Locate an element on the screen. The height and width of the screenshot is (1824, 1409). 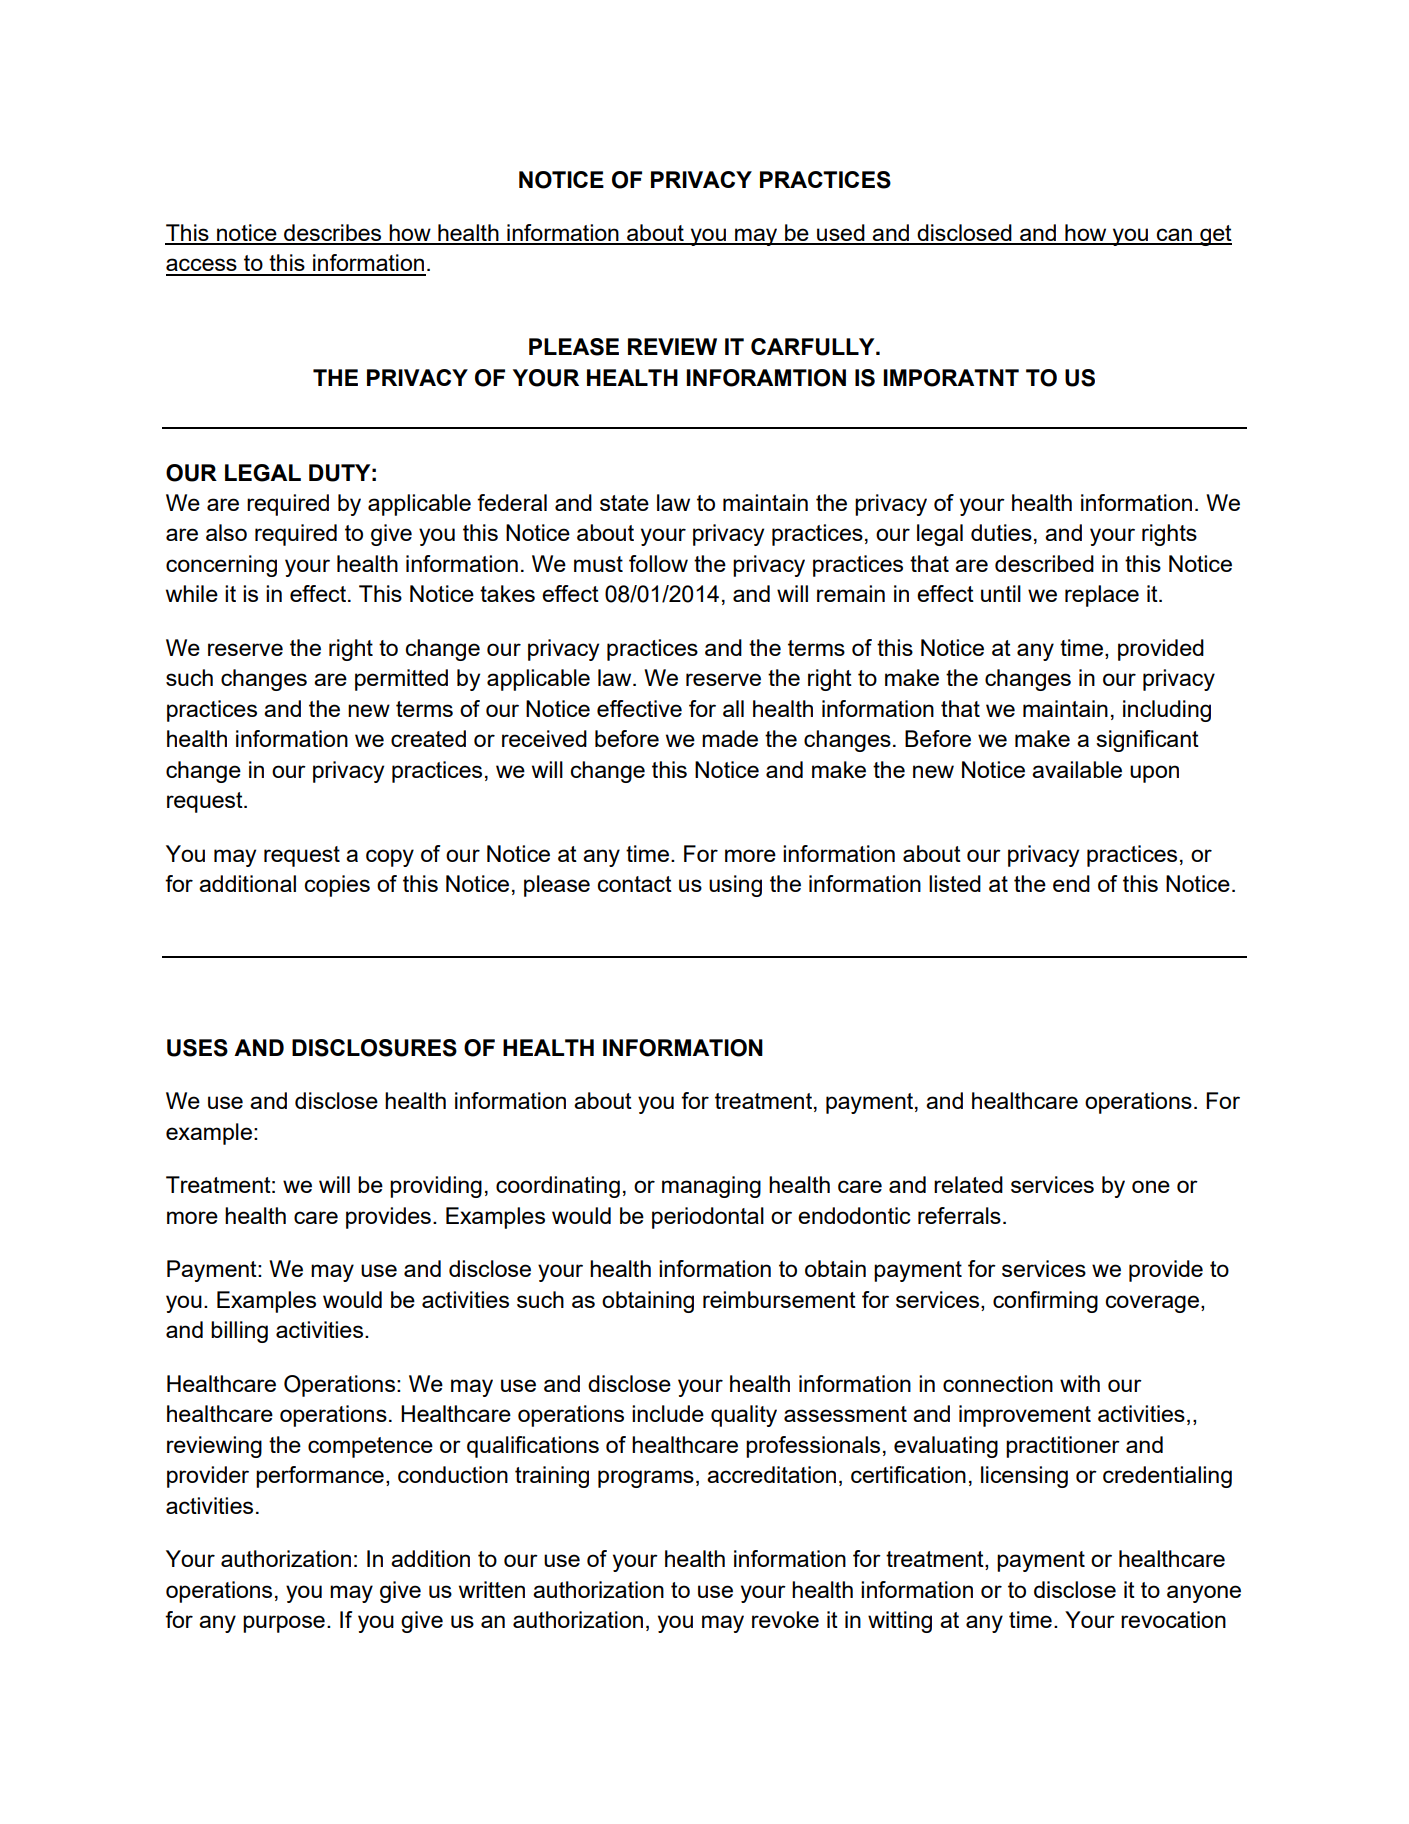
significant is located at coordinates (1147, 741).
